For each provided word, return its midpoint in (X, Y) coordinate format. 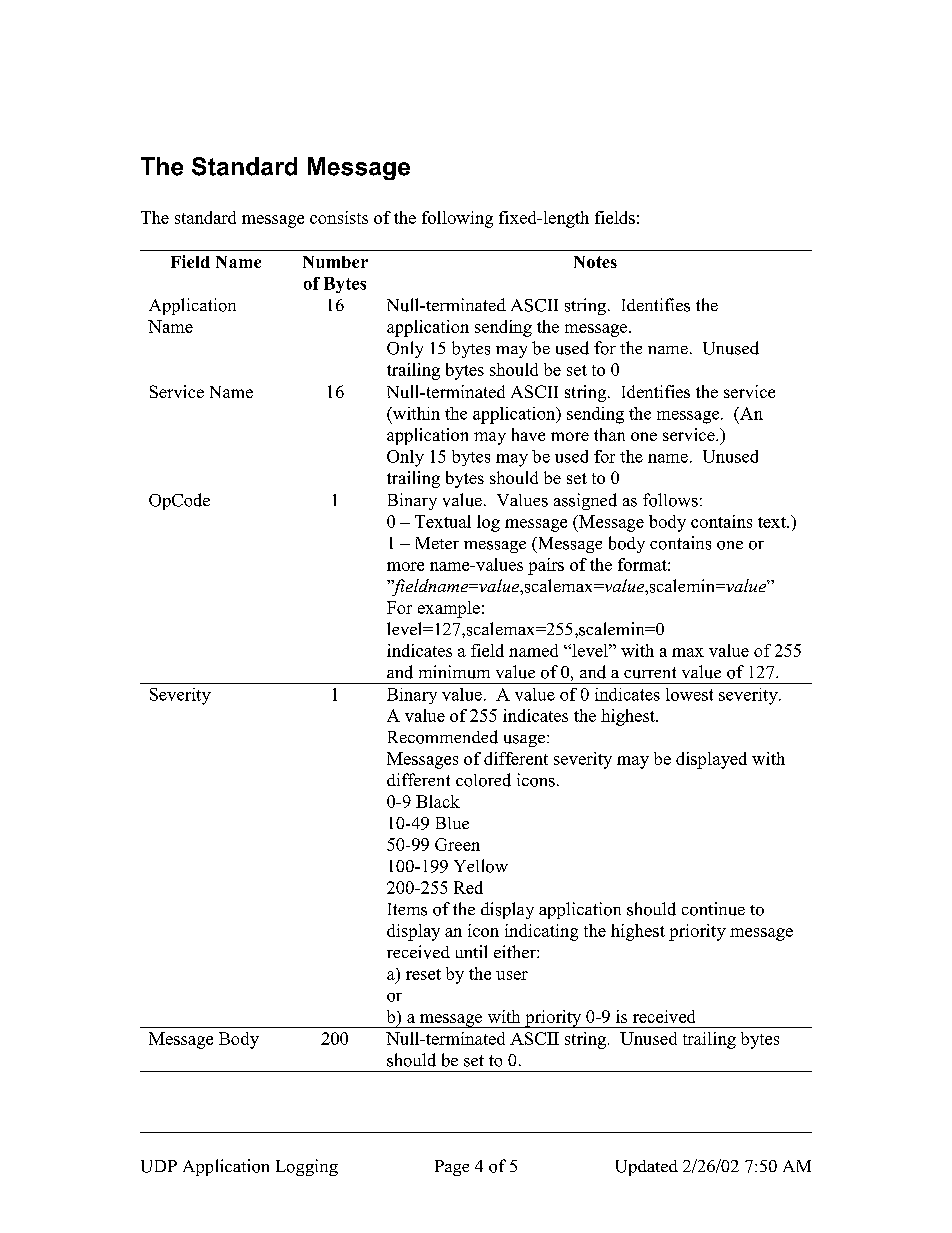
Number (335, 262)
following (457, 219)
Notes (595, 262)
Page (452, 1168)
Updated (647, 1168)
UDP (159, 1166)
